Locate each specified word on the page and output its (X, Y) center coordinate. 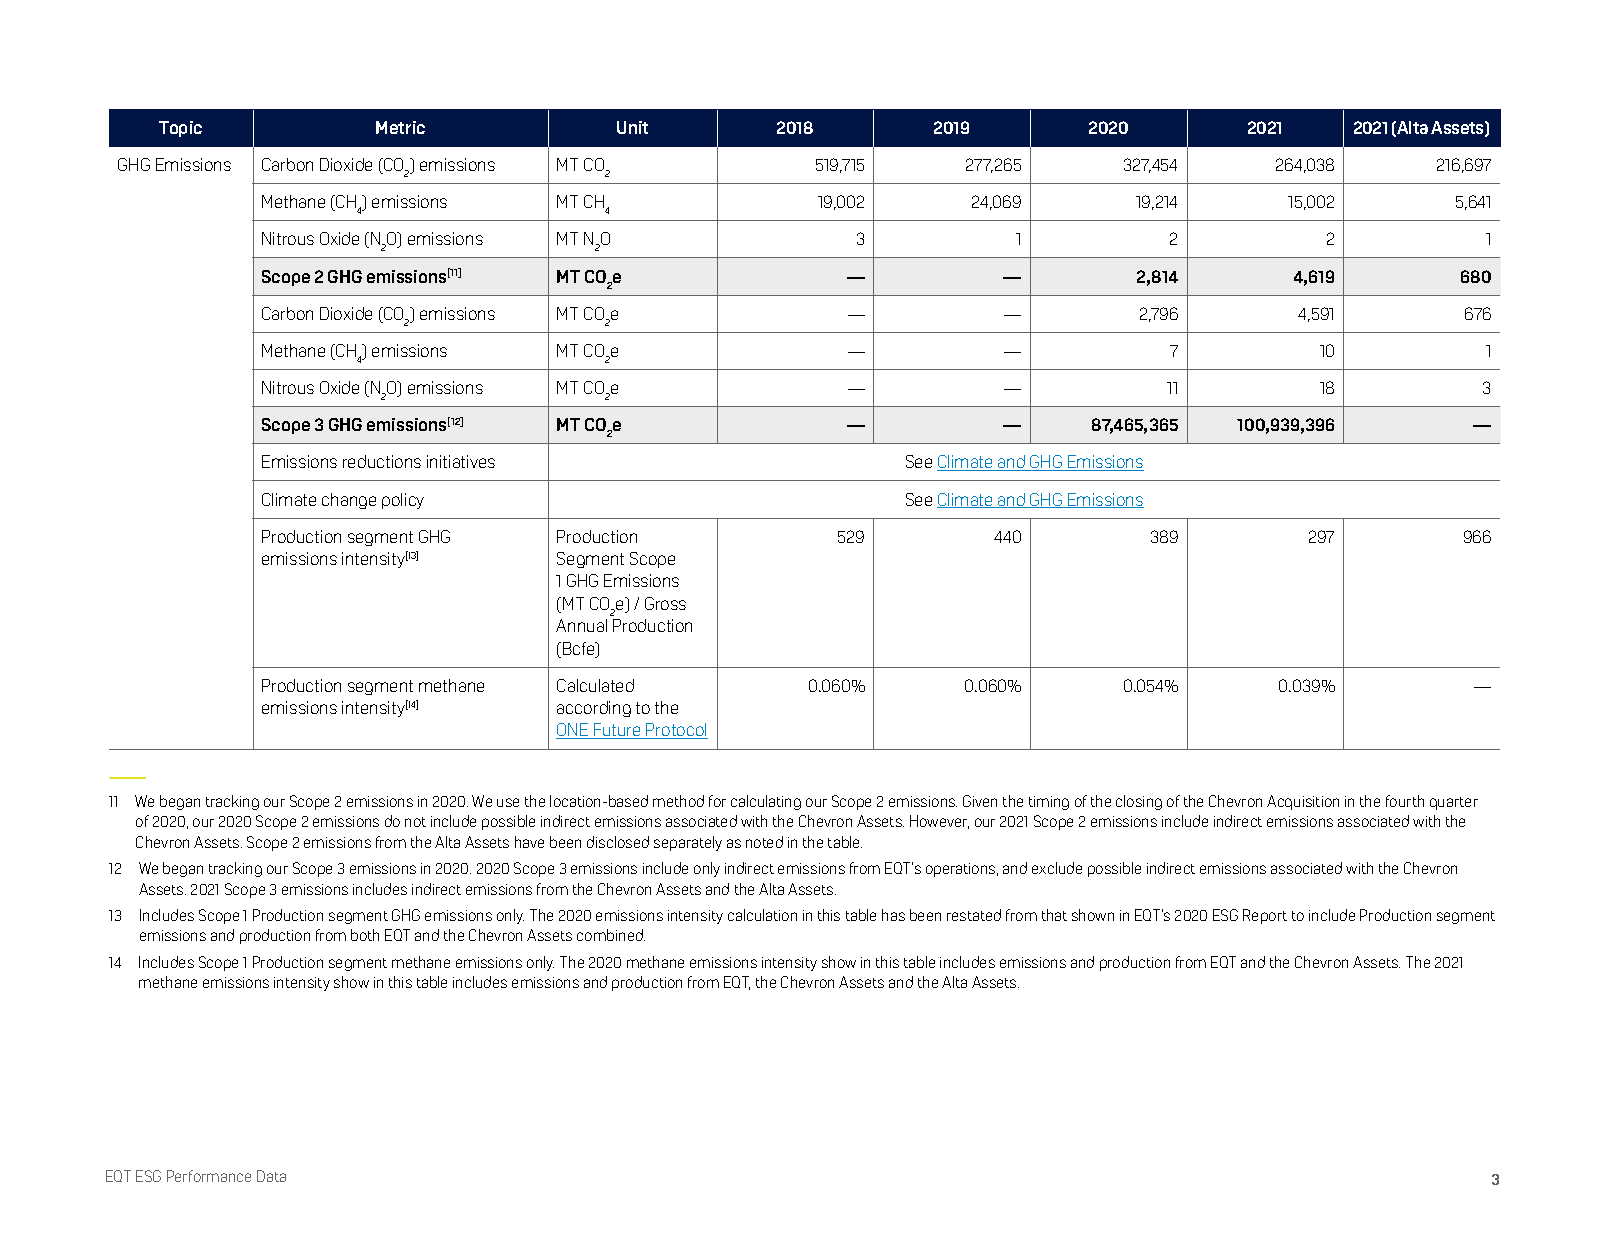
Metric (400, 127)
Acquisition (1303, 802)
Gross (665, 603)
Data (271, 1176)
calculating (766, 802)
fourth (1405, 801)
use (508, 802)
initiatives (461, 461)
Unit (632, 127)
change (349, 501)
